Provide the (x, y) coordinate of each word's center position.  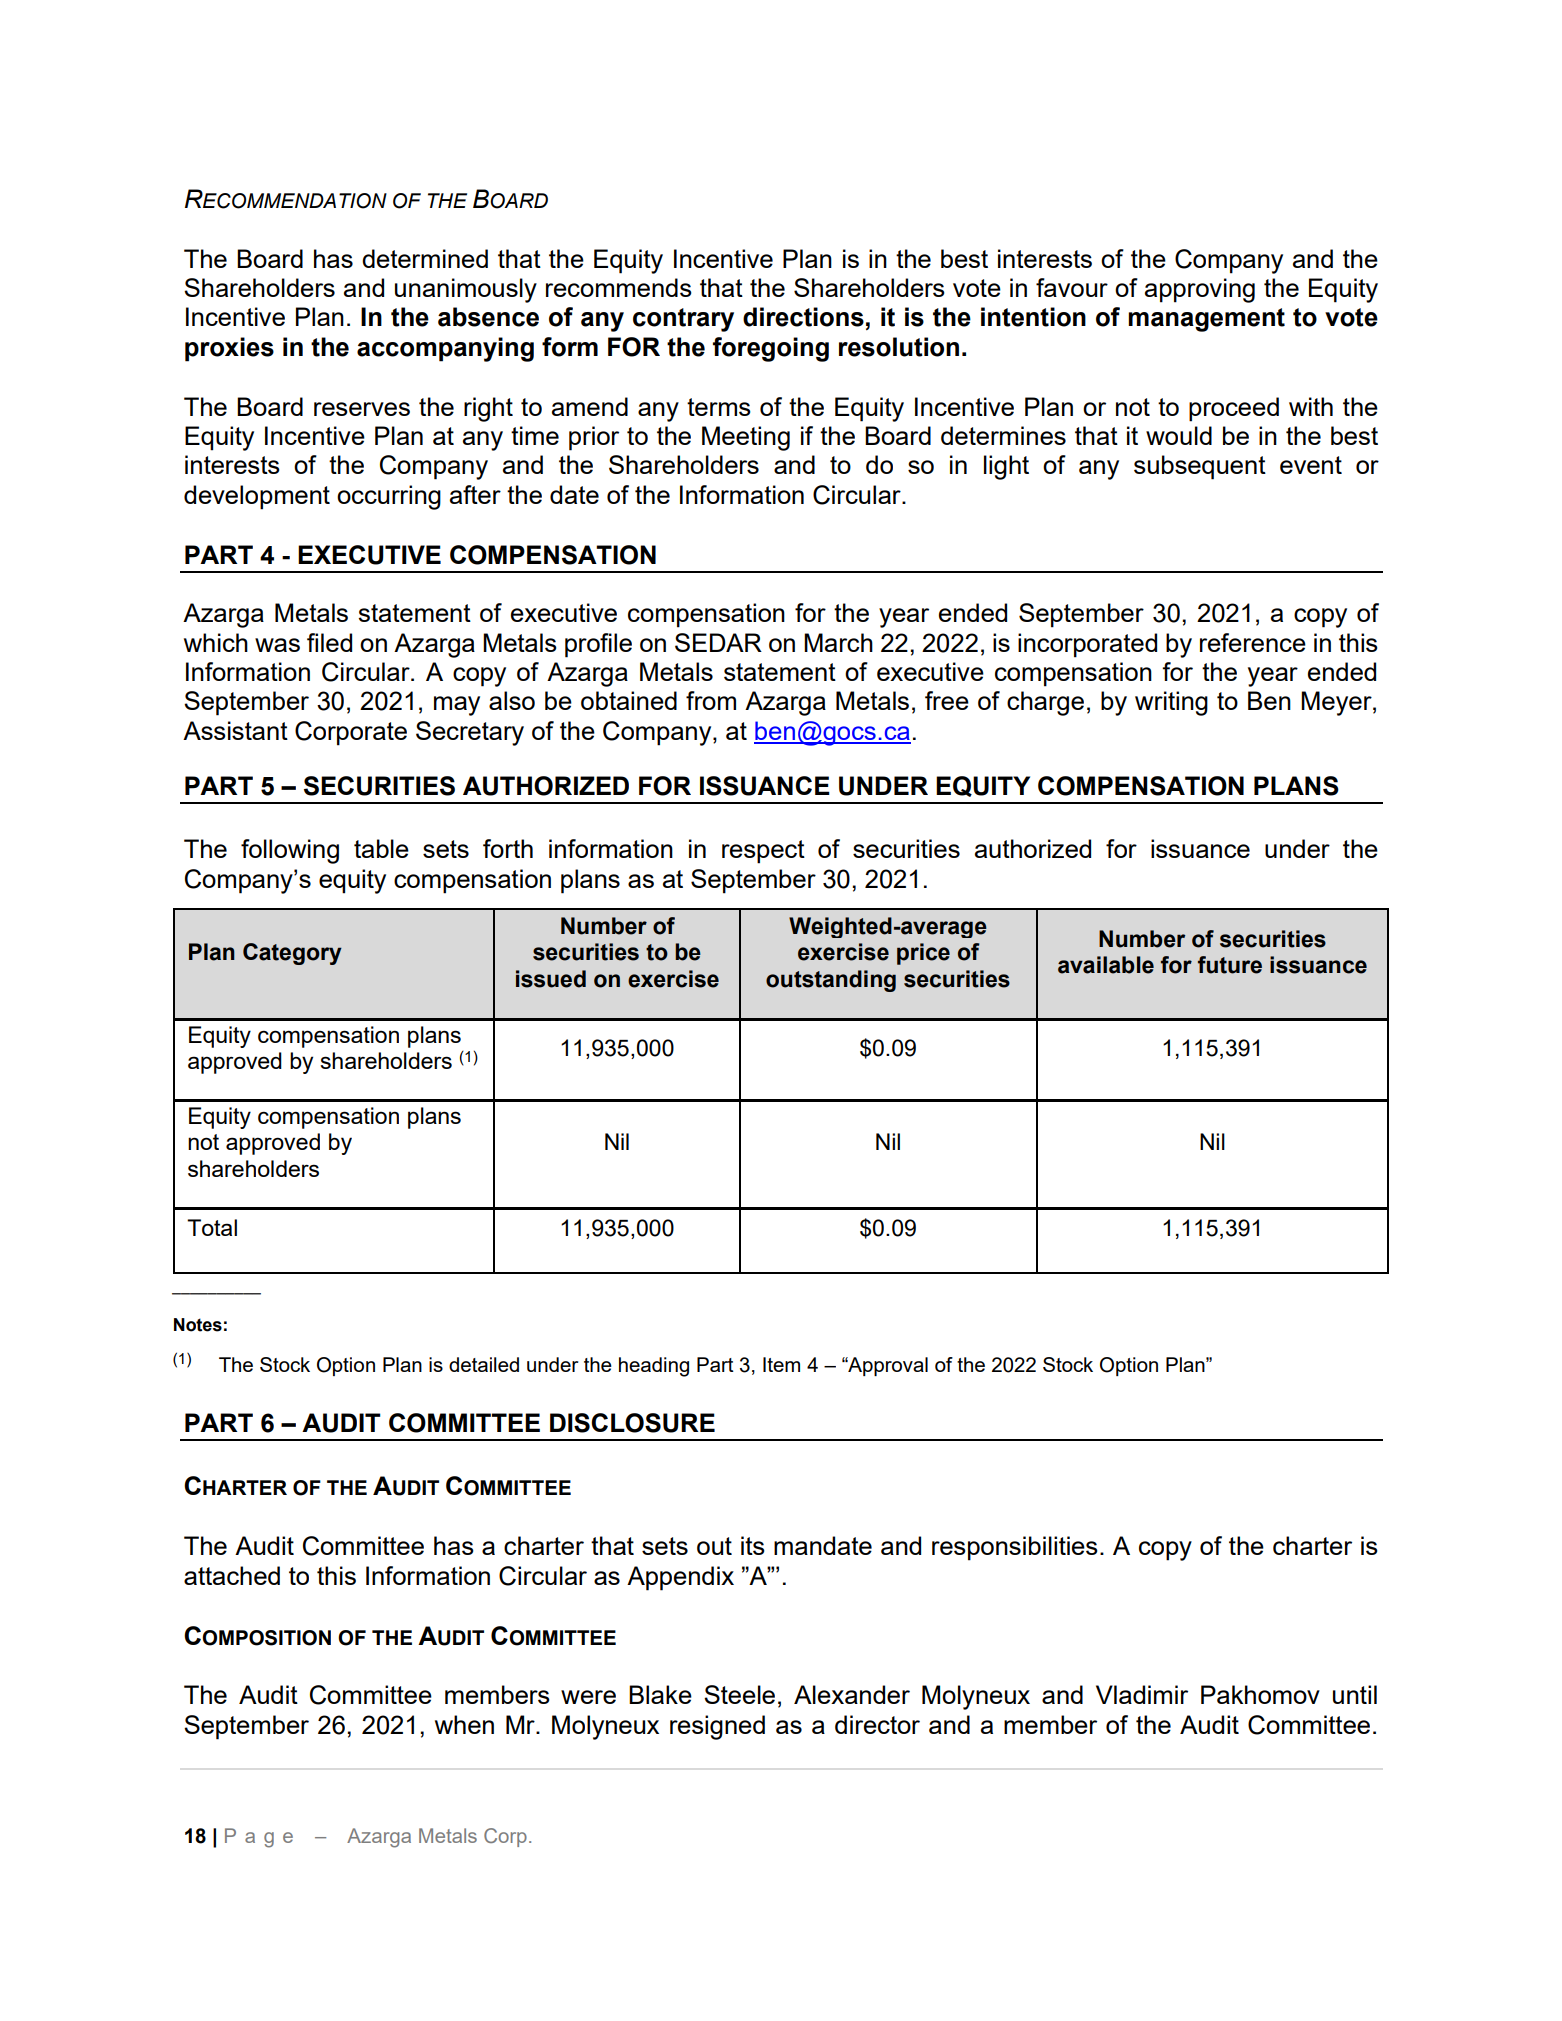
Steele (739, 1694)
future (1230, 965)
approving (1200, 290)
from (711, 700)
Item (781, 1364)
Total (212, 1227)
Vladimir (1142, 1694)
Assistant (235, 730)
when (464, 1724)
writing (1171, 703)
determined (425, 258)
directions (803, 317)
